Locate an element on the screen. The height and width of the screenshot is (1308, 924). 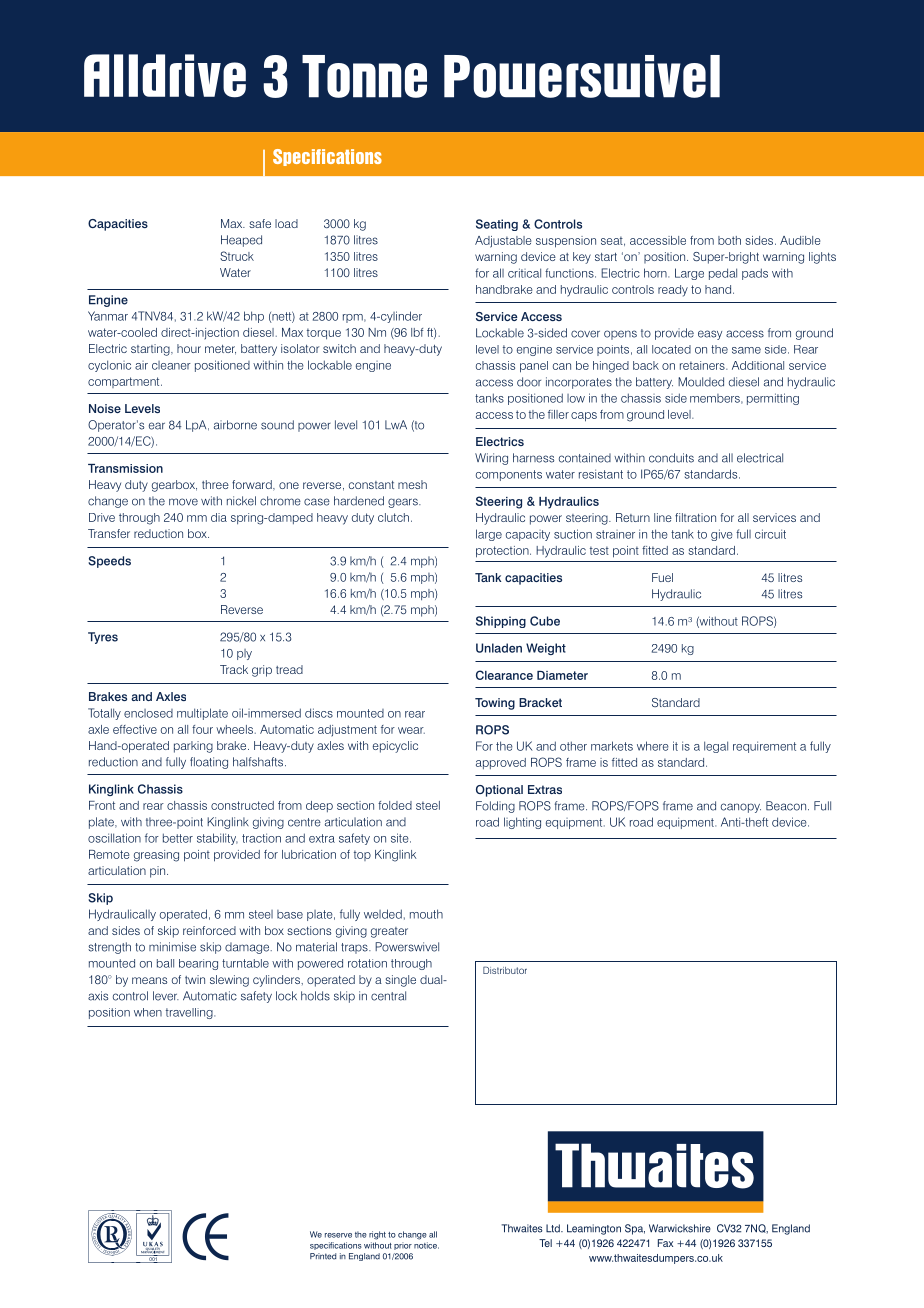
Heaped is located at coordinates (241, 241).
